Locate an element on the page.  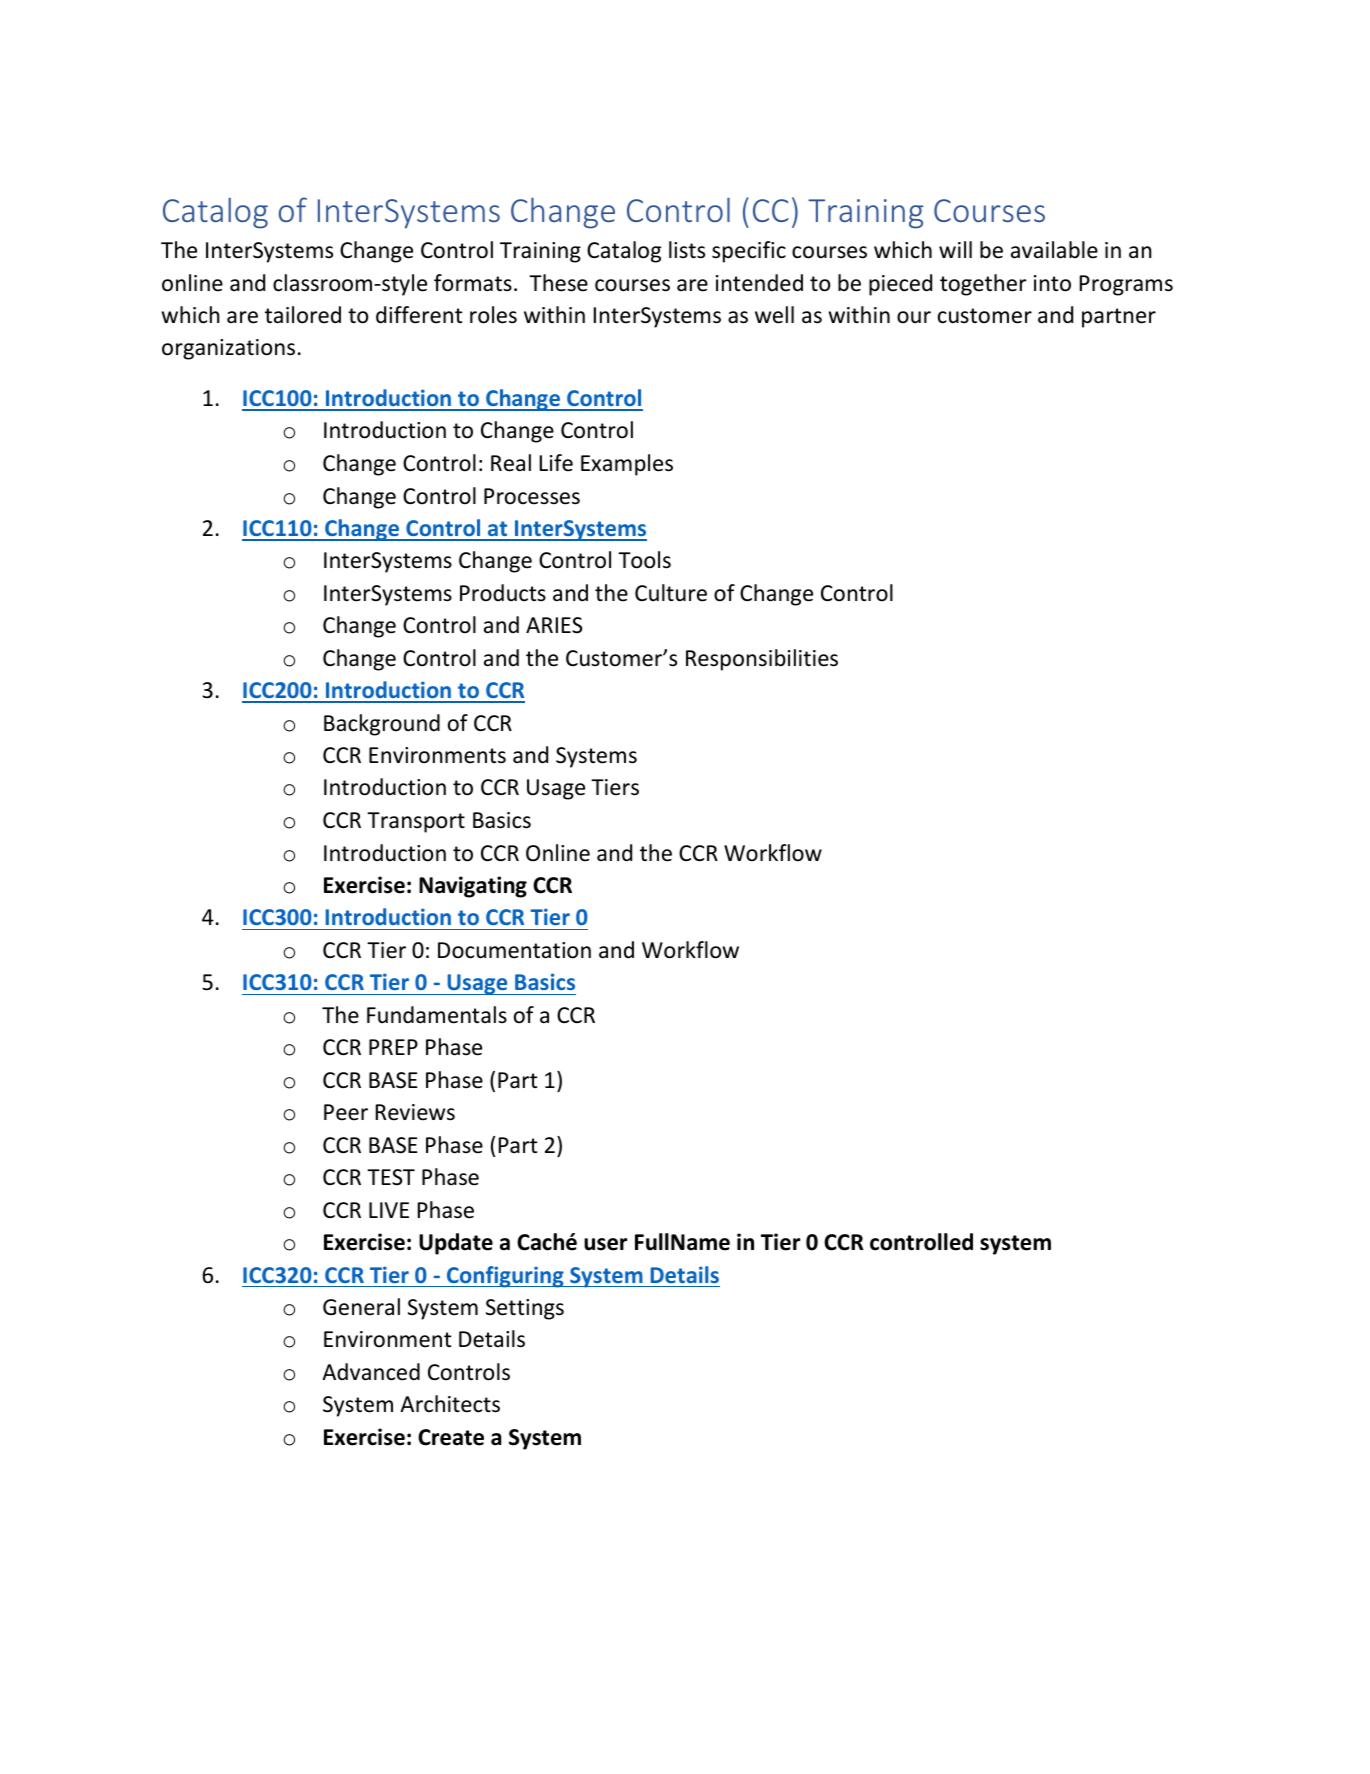
Architects is located at coordinates (450, 1404).
